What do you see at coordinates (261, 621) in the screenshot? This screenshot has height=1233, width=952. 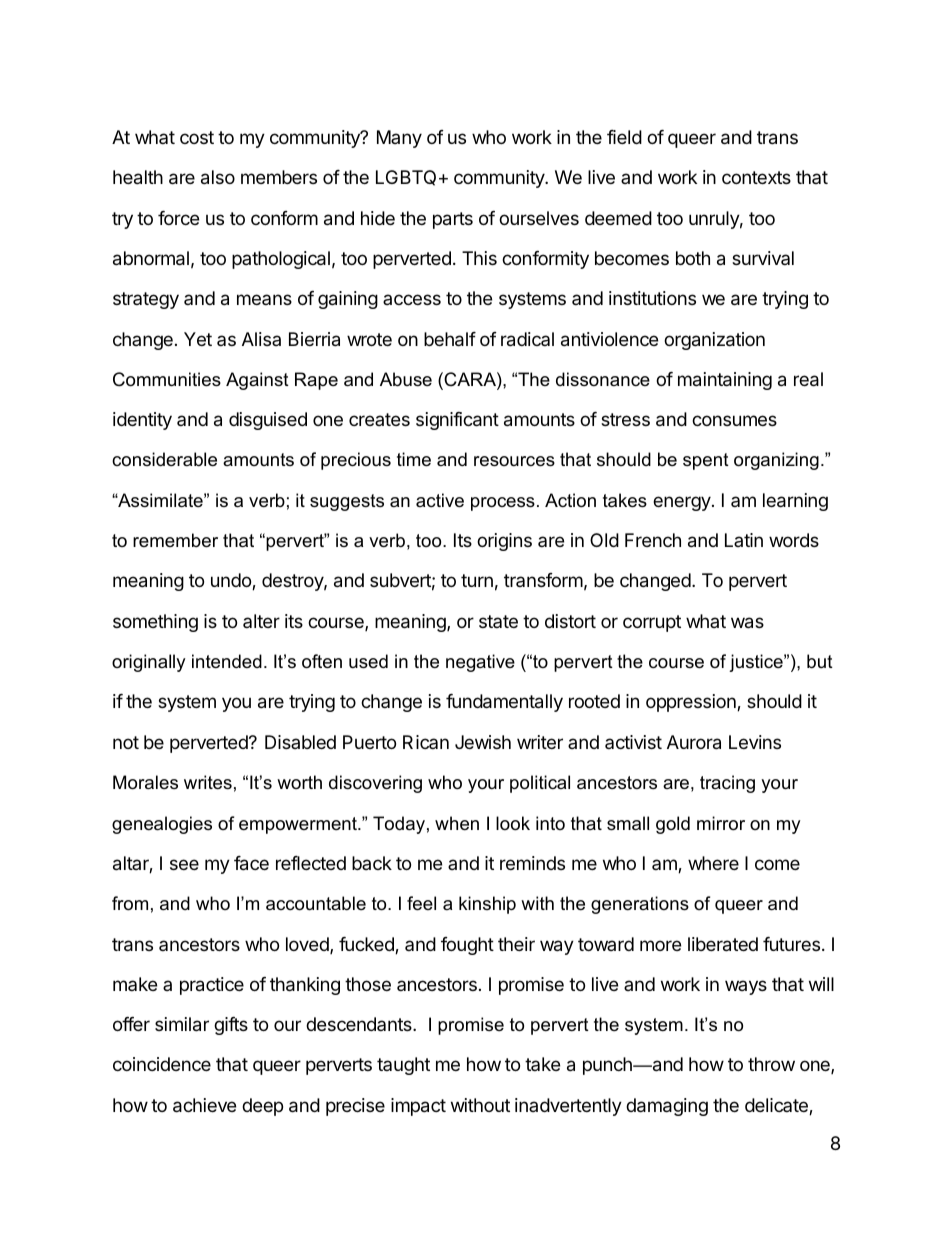 I see `alter` at bounding box center [261, 621].
